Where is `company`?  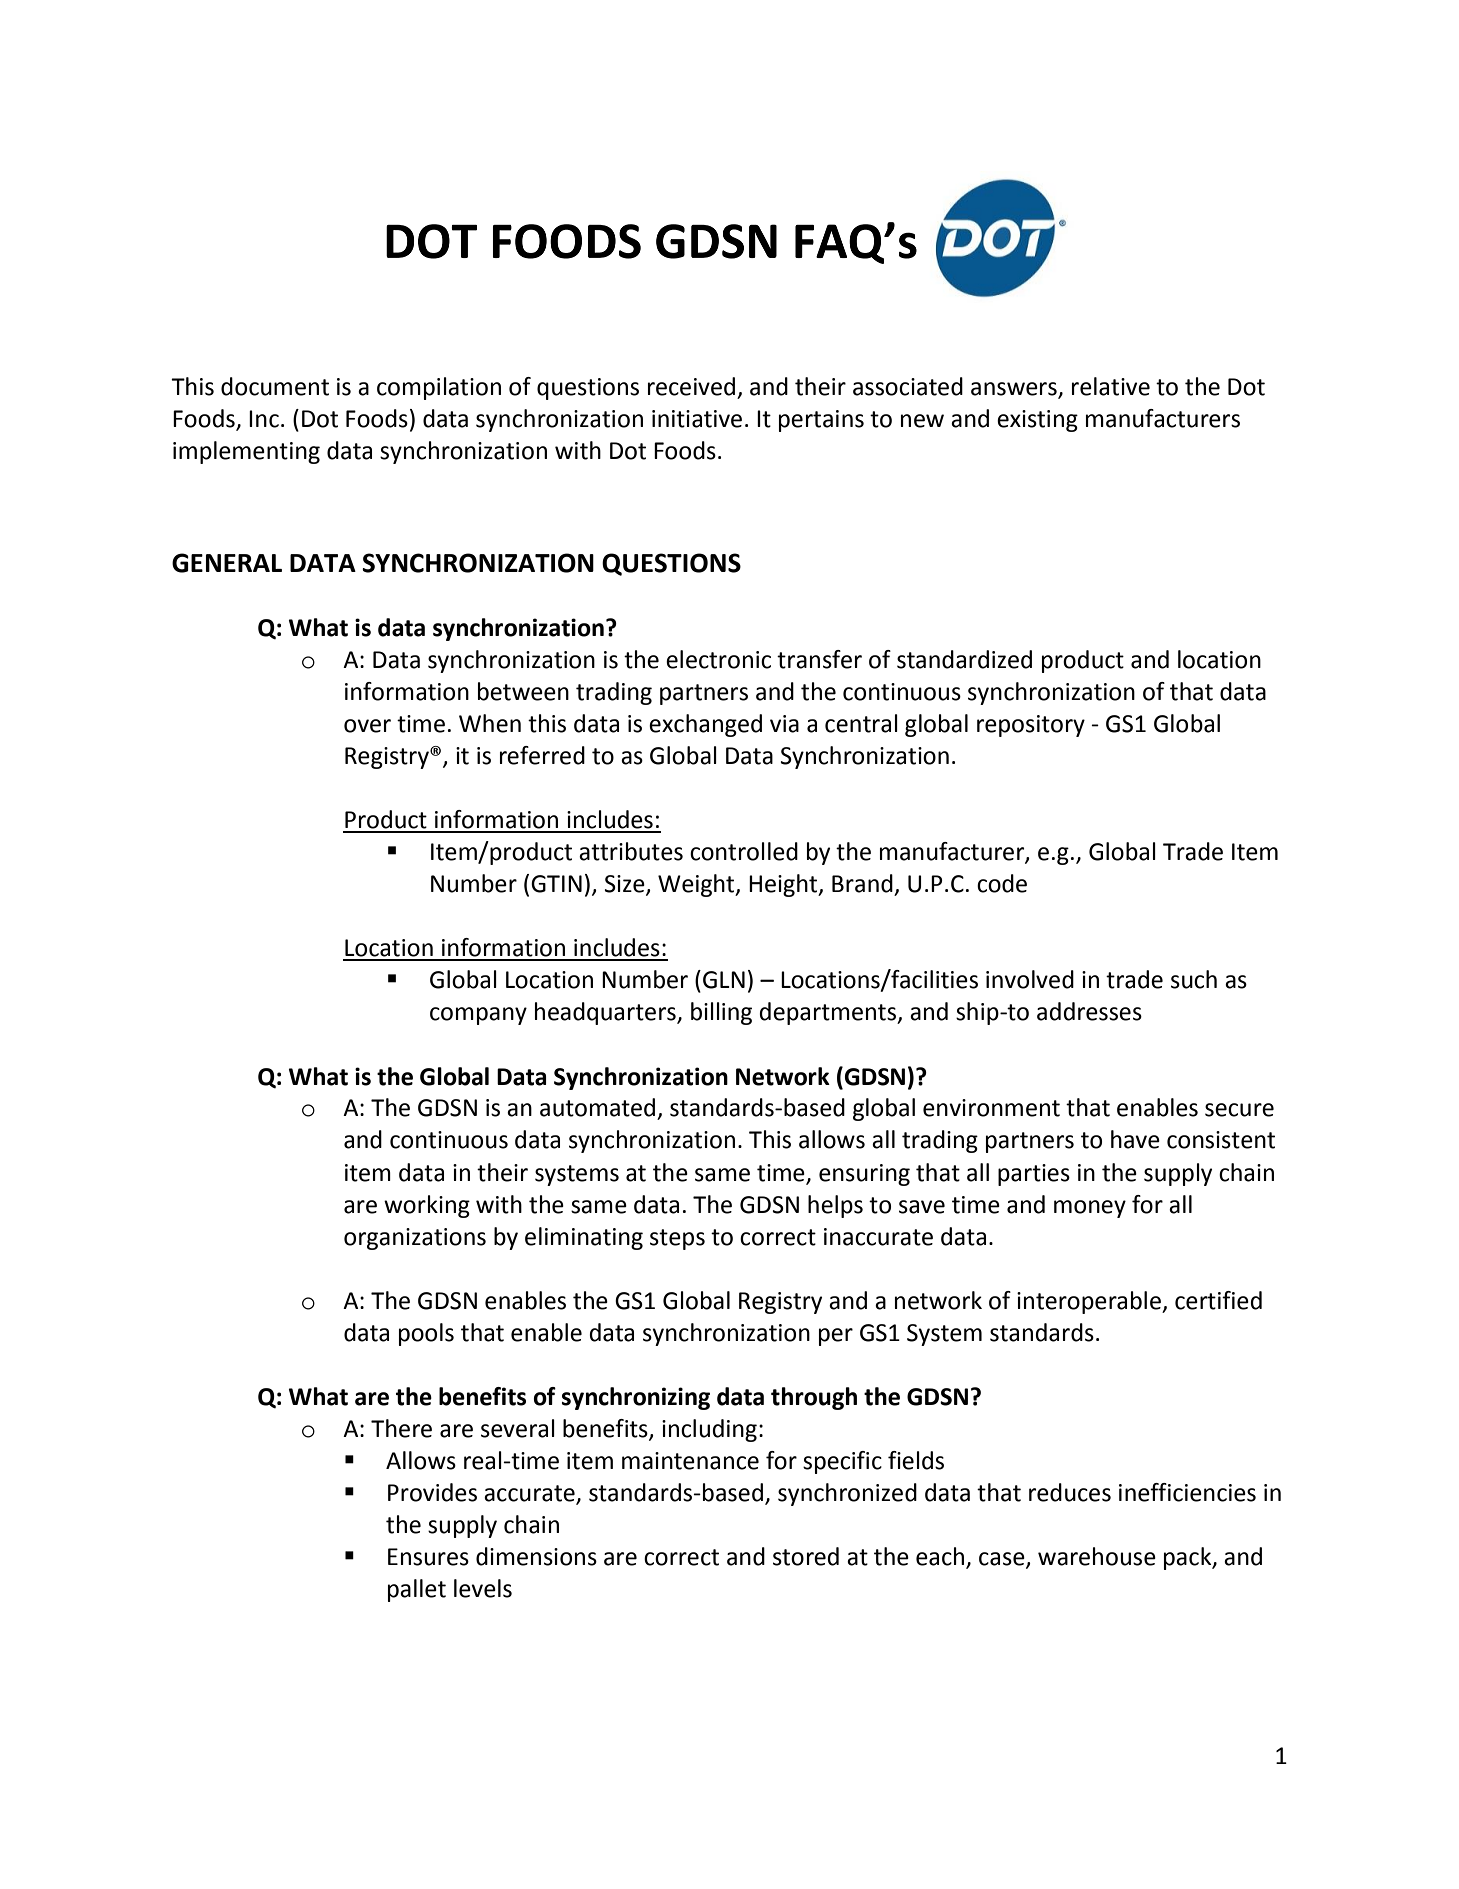
company is located at coordinates (478, 1016).
